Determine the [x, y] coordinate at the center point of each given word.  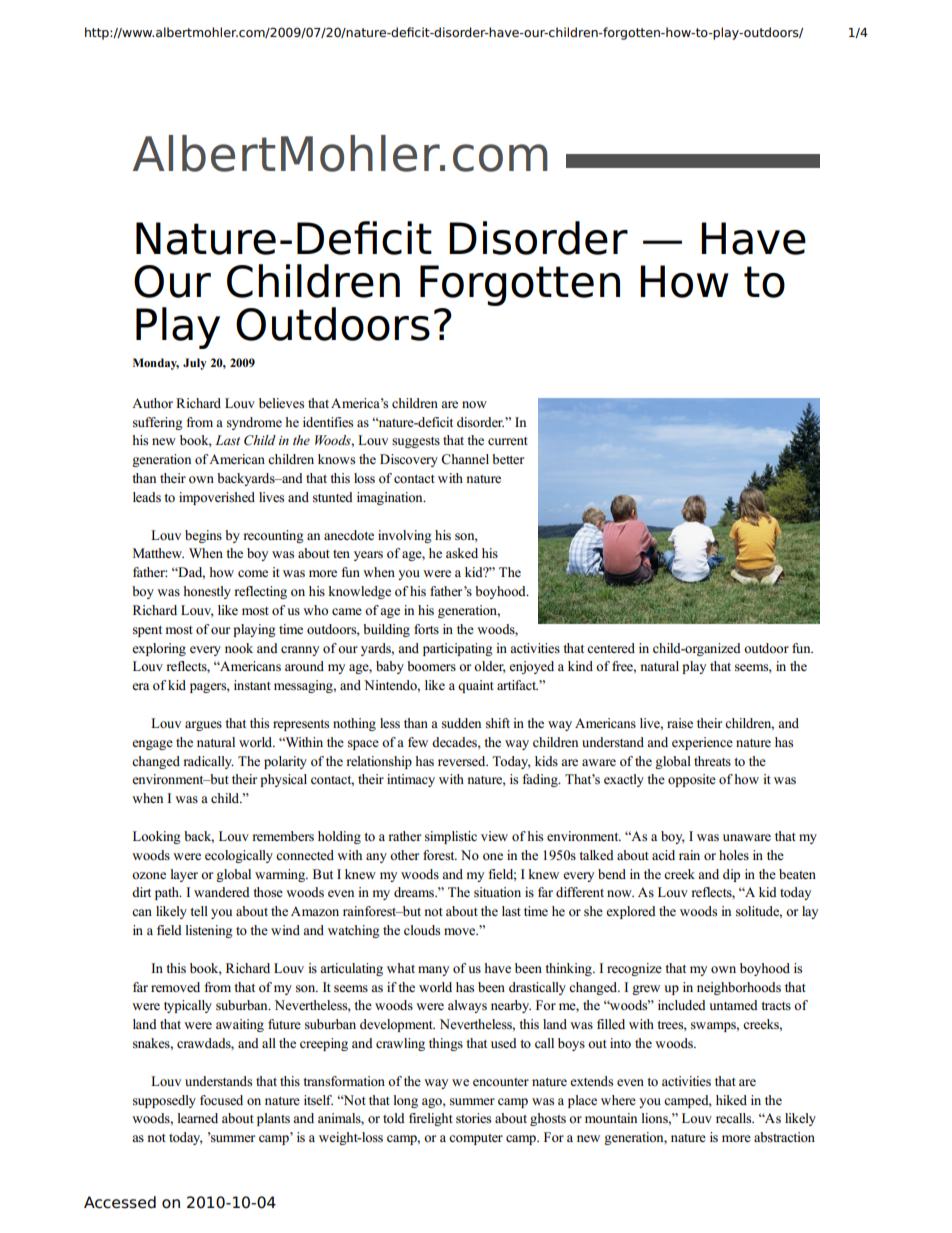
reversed [463, 761]
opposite [692, 780]
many [433, 971]
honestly [207, 592]
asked [462, 553]
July [195, 364]
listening [209, 931]
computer [476, 1139]
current [508, 441]
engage [152, 745]
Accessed [120, 1202]
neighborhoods [739, 988]
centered [611, 648]
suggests [416, 442]
